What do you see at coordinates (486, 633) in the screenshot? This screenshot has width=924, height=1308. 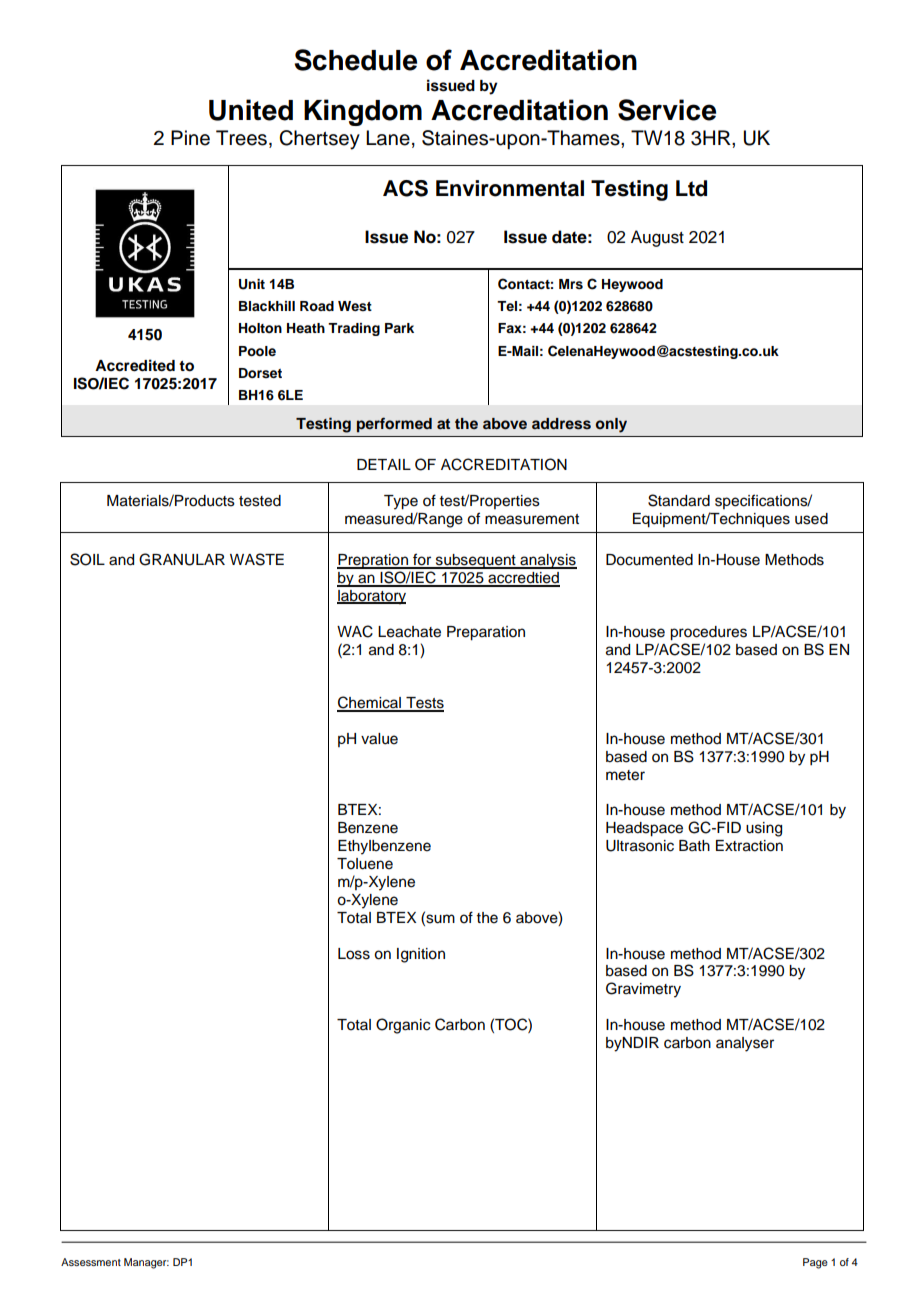 I see `Preparation` at bounding box center [486, 633].
